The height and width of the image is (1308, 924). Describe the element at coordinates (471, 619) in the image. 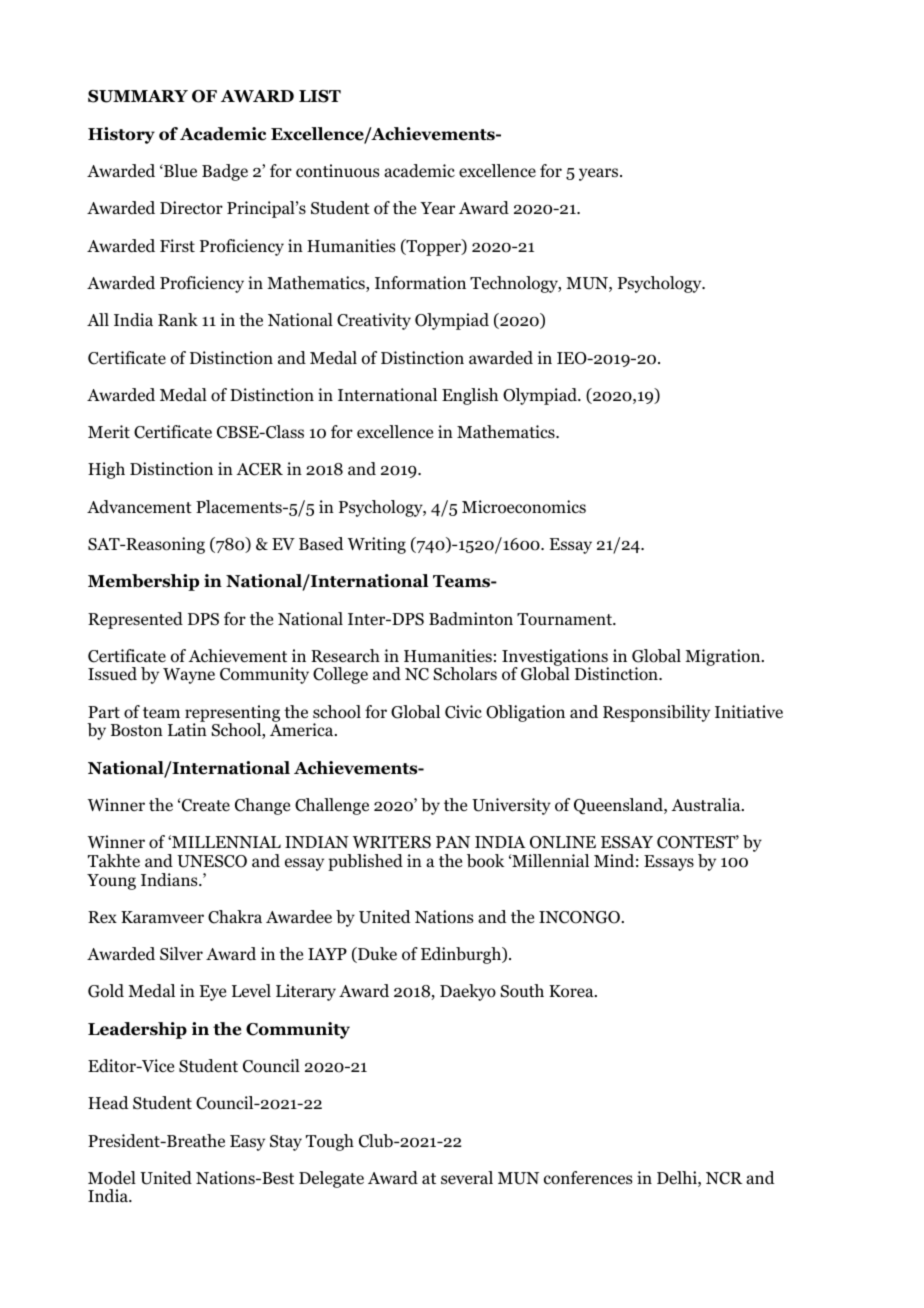

I see `Badminton` at that location.
